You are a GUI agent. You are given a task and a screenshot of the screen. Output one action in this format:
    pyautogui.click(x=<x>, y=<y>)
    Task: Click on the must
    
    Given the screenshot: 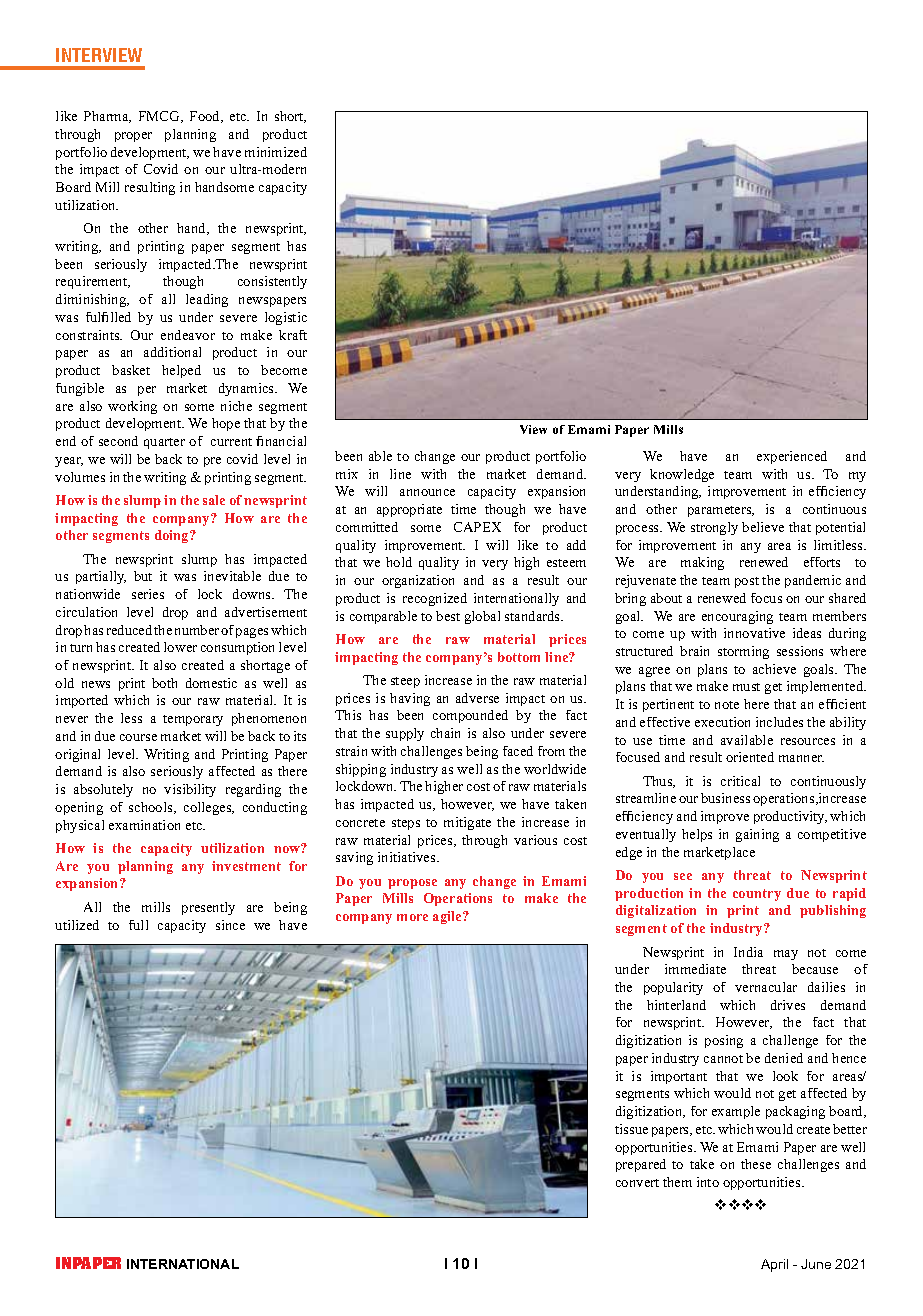 What is the action you would take?
    pyautogui.click(x=746, y=687)
